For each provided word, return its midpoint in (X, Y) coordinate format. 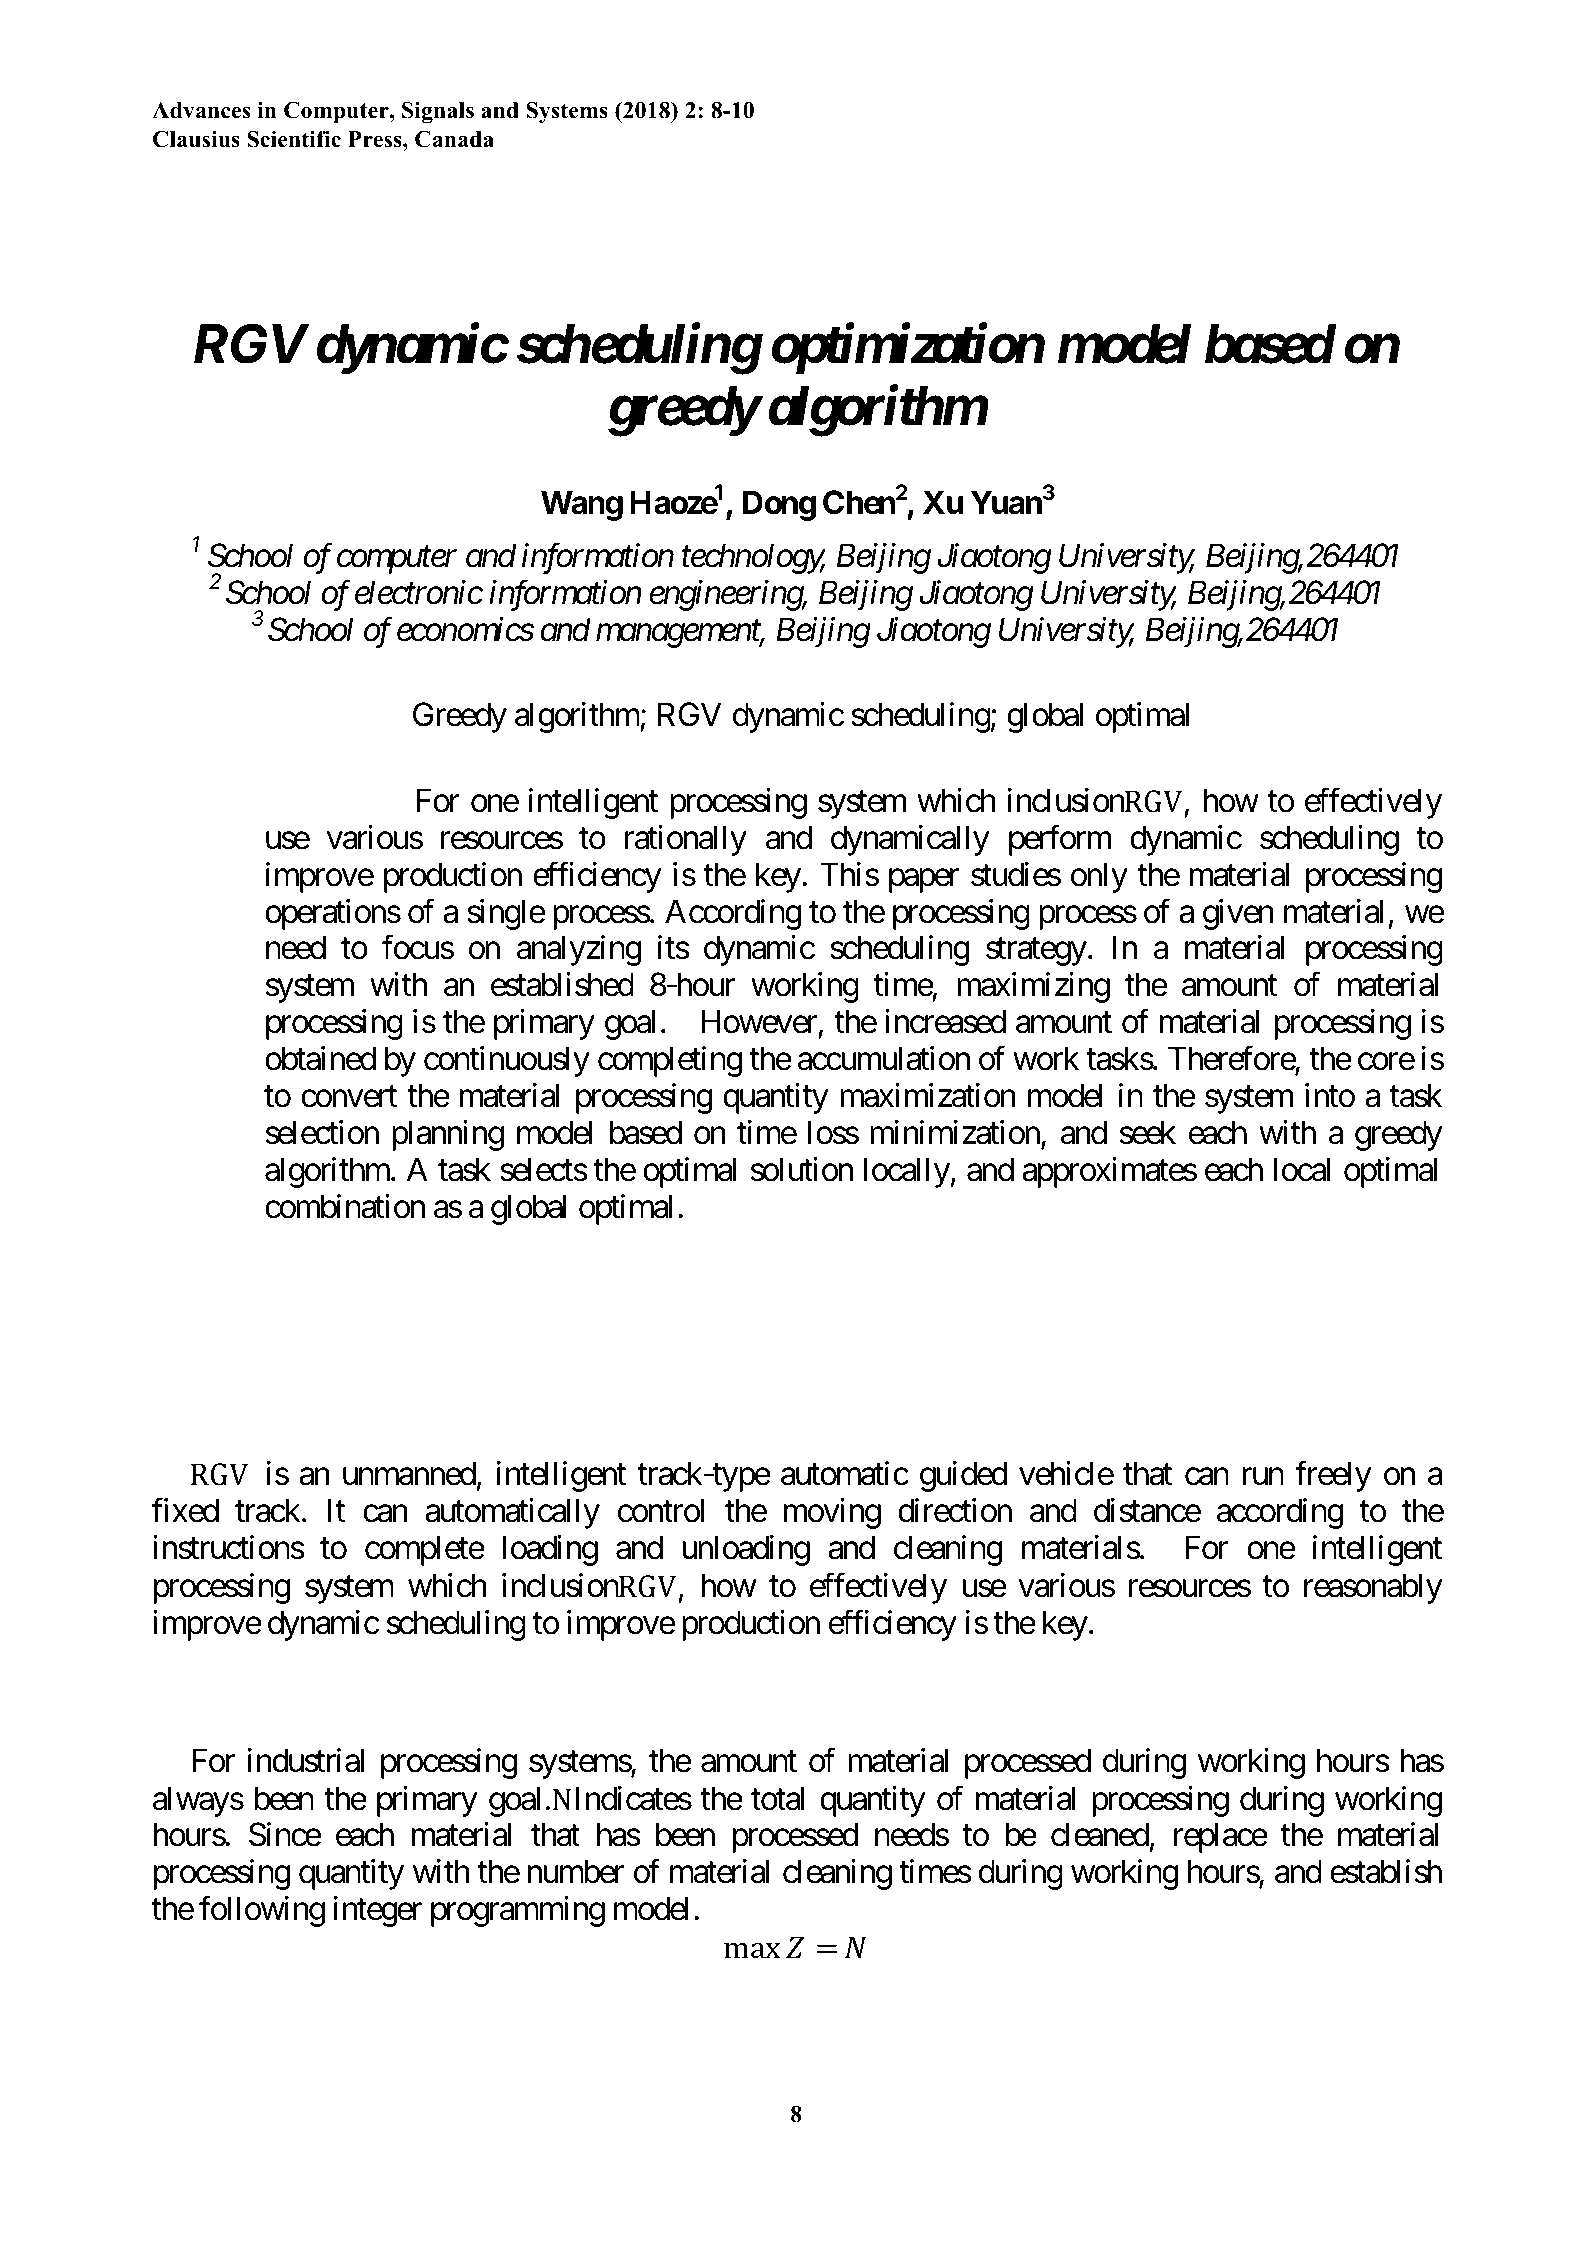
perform (1060, 840)
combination (345, 1206)
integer (377, 1911)
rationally (686, 840)
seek (1148, 1132)
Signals (438, 112)
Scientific (294, 139)
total (778, 1798)
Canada (454, 139)
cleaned (1100, 1834)
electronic (419, 592)
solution (802, 1169)
